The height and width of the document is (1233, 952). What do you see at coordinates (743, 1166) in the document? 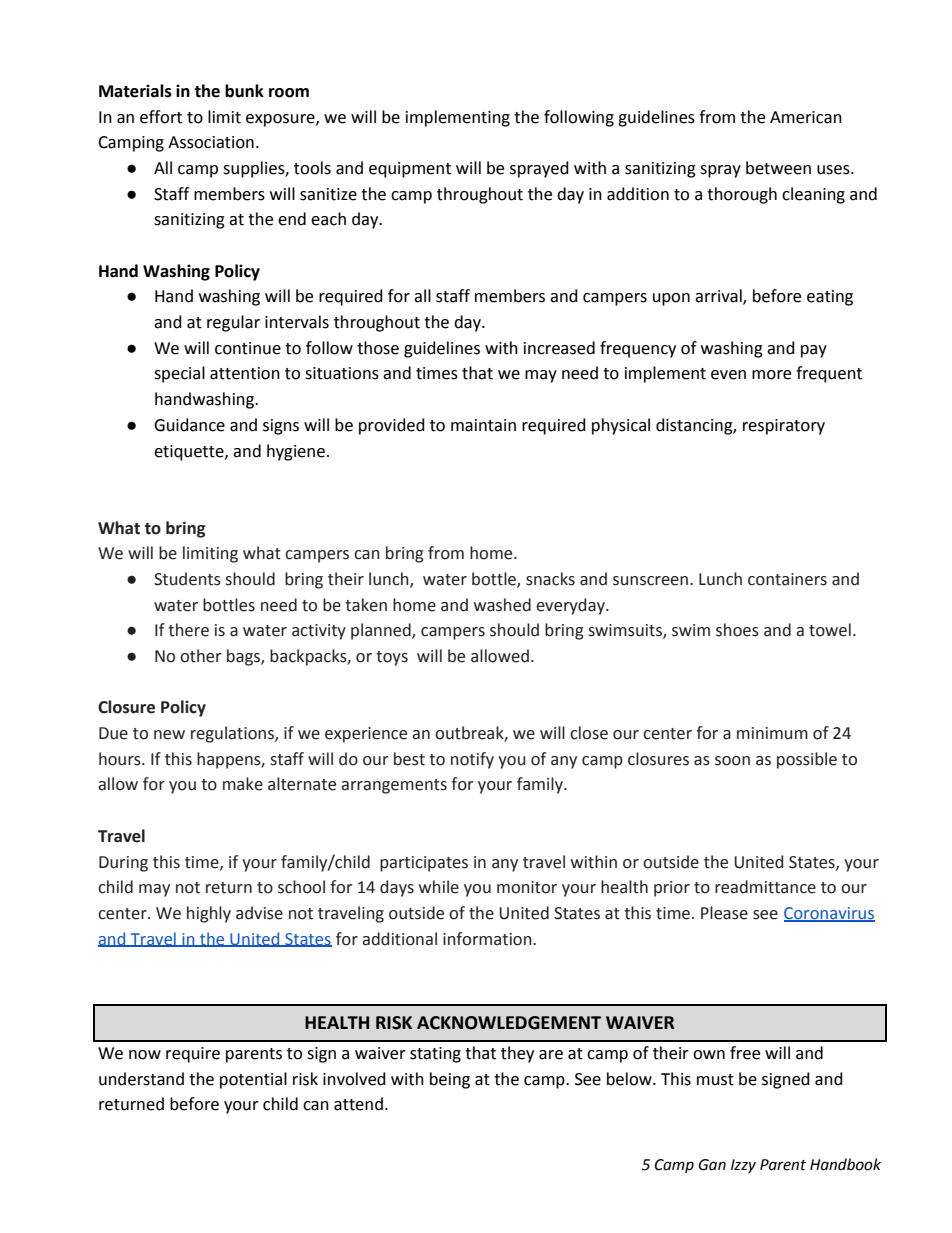
I see `Izzy` at bounding box center [743, 1166].
